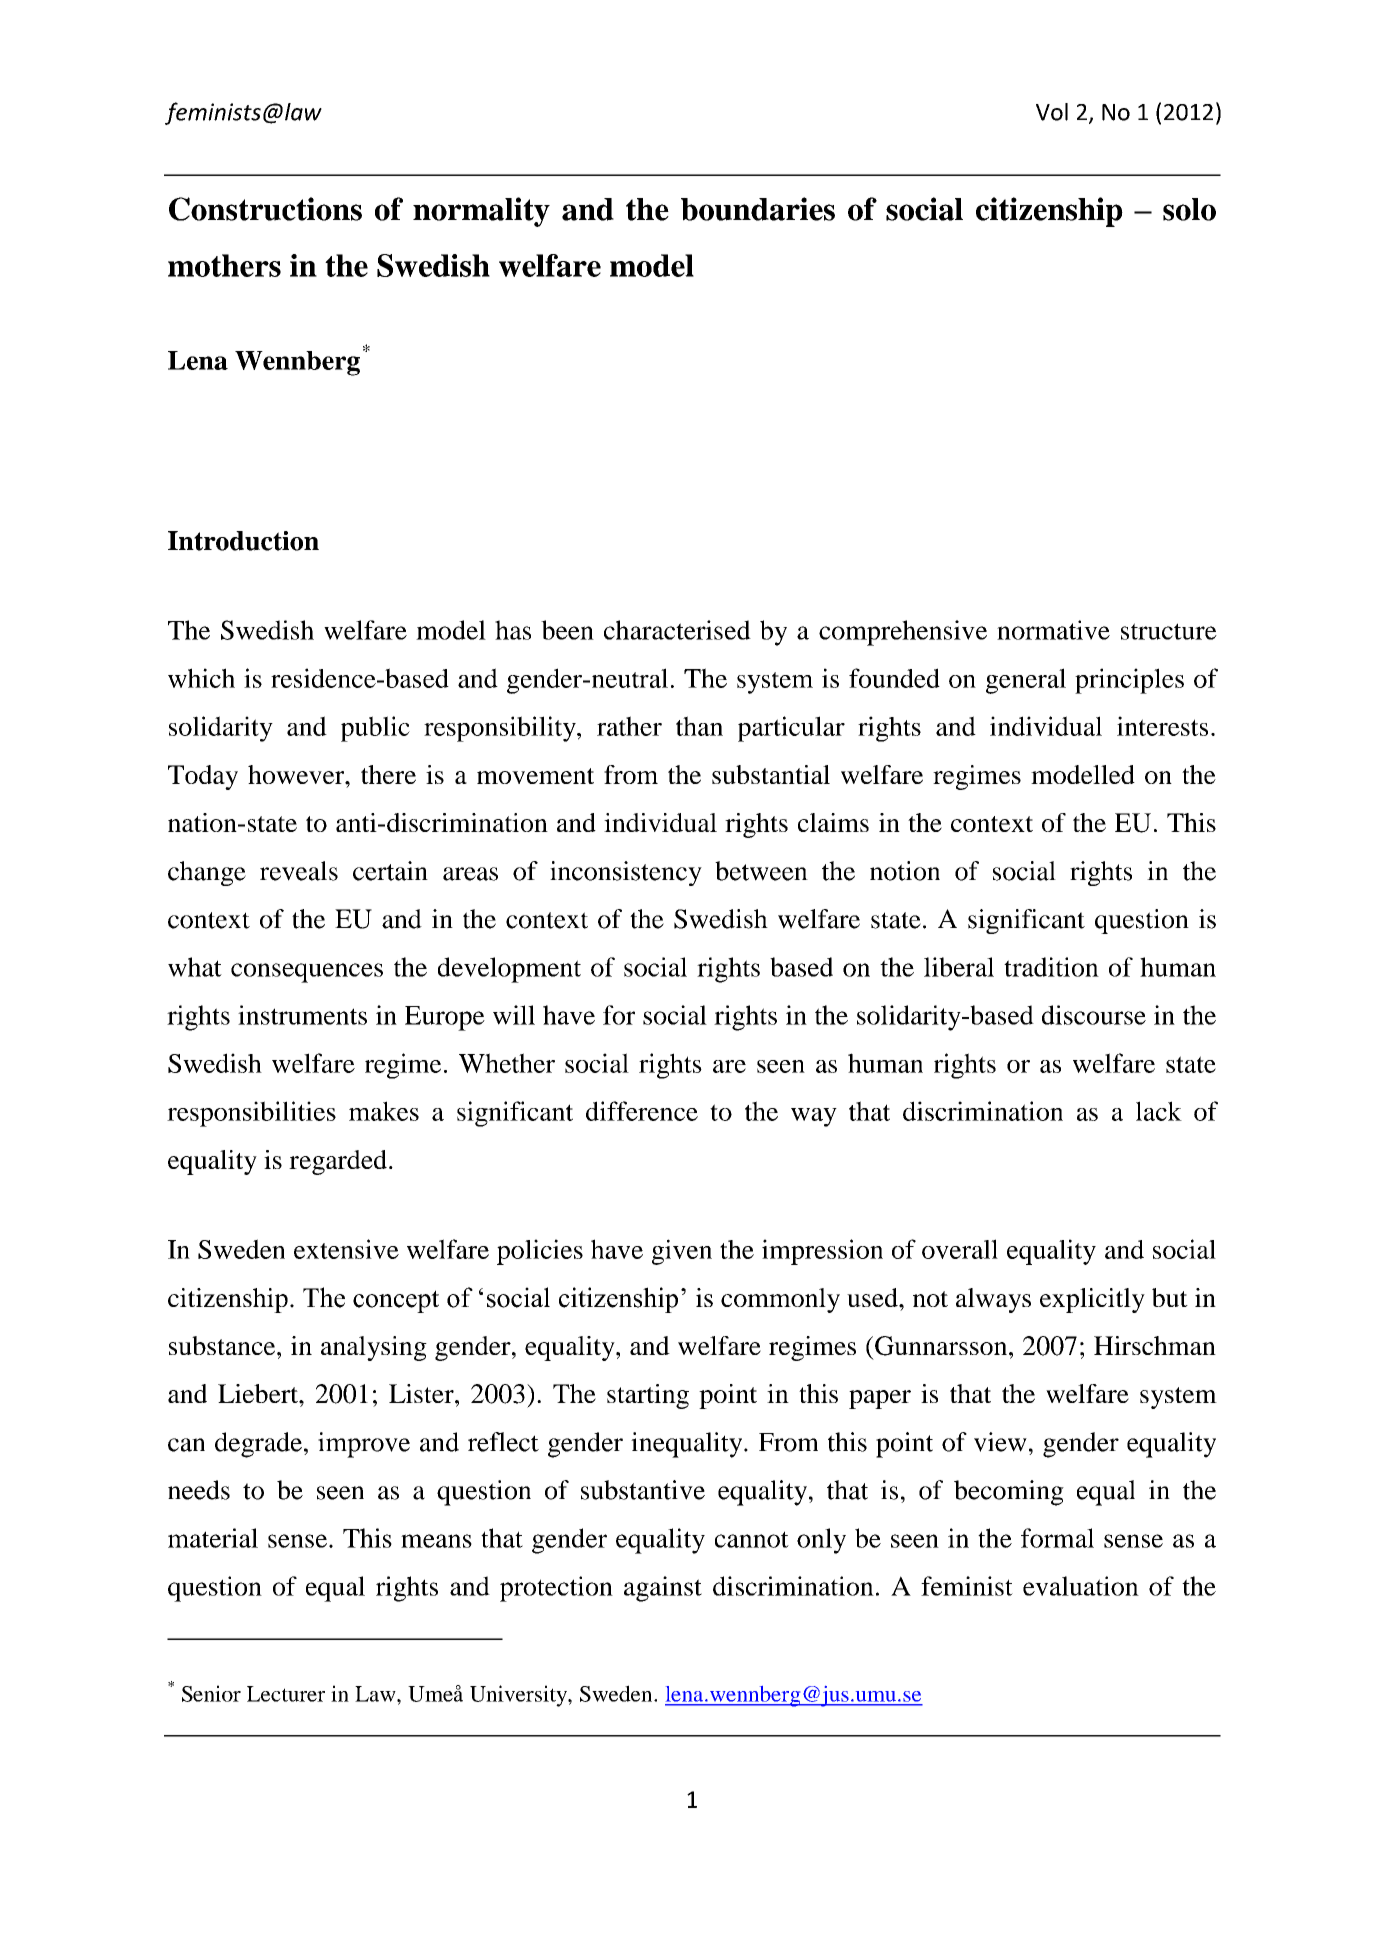  Describe the element at coordinates (1052, 112) in the screenshot. I see `Vol` at that location.
